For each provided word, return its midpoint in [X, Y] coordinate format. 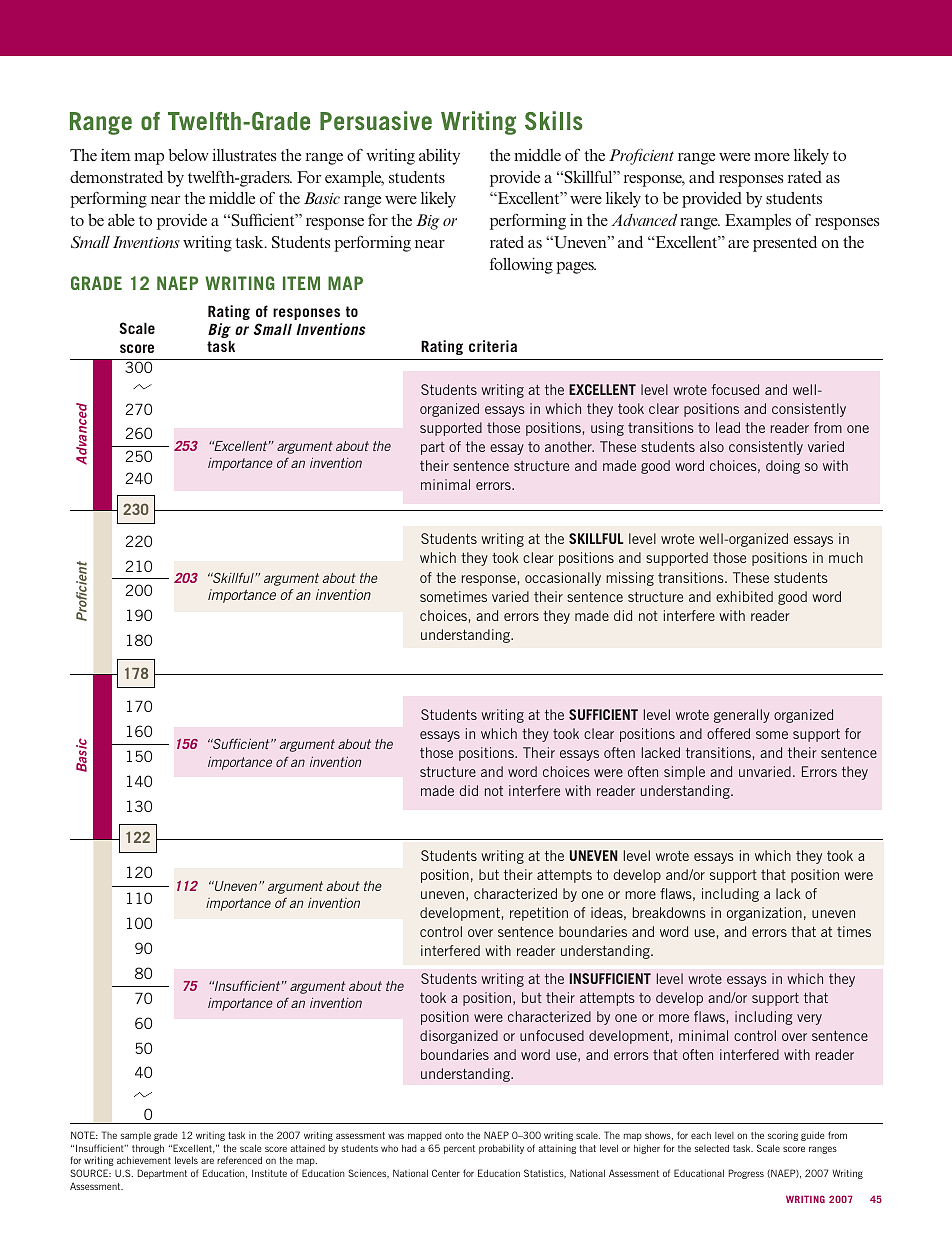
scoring [783, 1136]
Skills [554, 120]
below [188, 155]
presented [785, 244]
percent [459, 1149]
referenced [239, 1160]
